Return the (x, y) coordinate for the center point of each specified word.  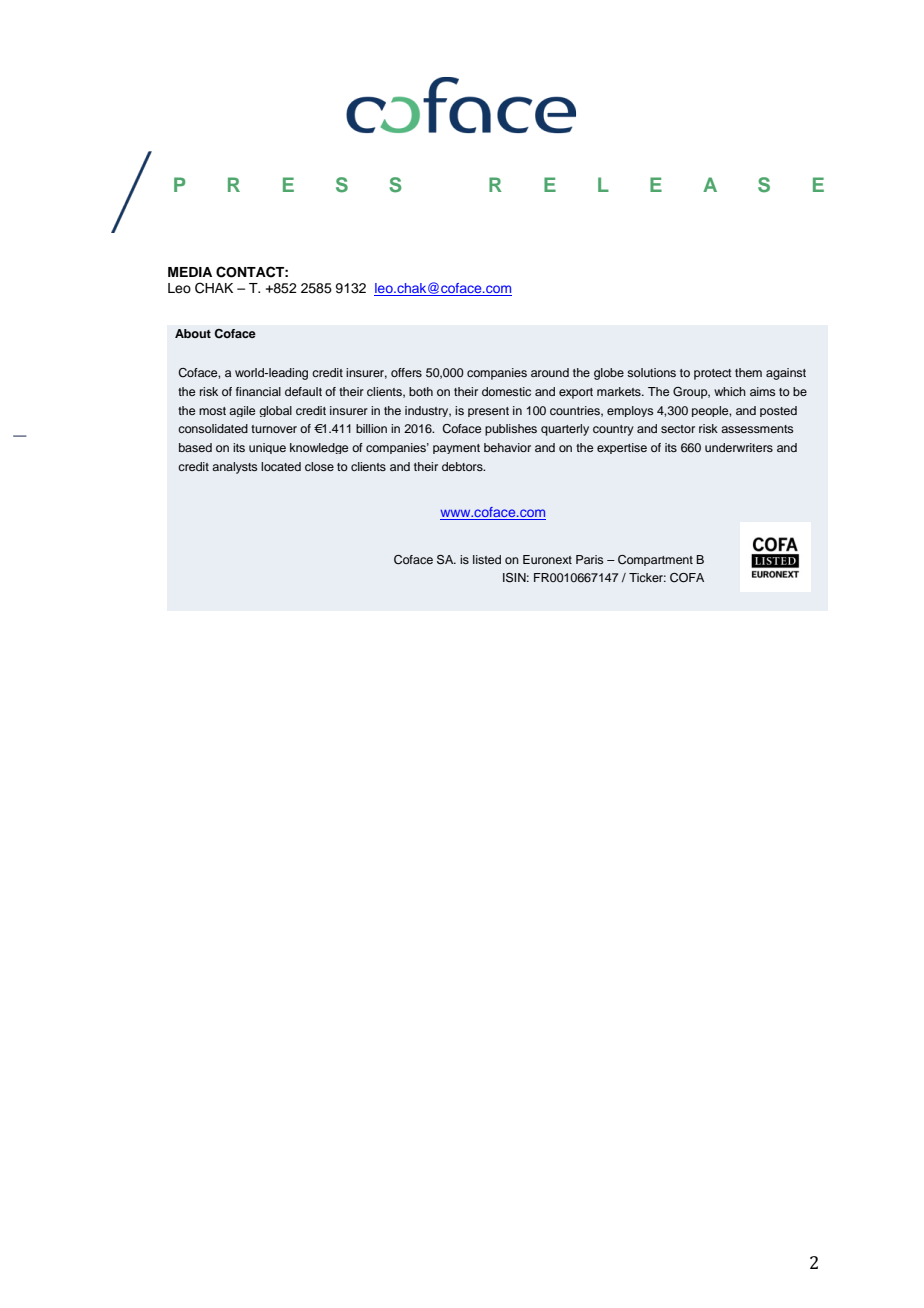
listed (487, 559)
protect (713, 374)
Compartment (655, 560)
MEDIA (190, 272)
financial (258, 391)
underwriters (739, 447)
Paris (589, 559)
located (281, 466)
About (193, 333)
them (748, 372)
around (550, 372)
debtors (463, 466)
